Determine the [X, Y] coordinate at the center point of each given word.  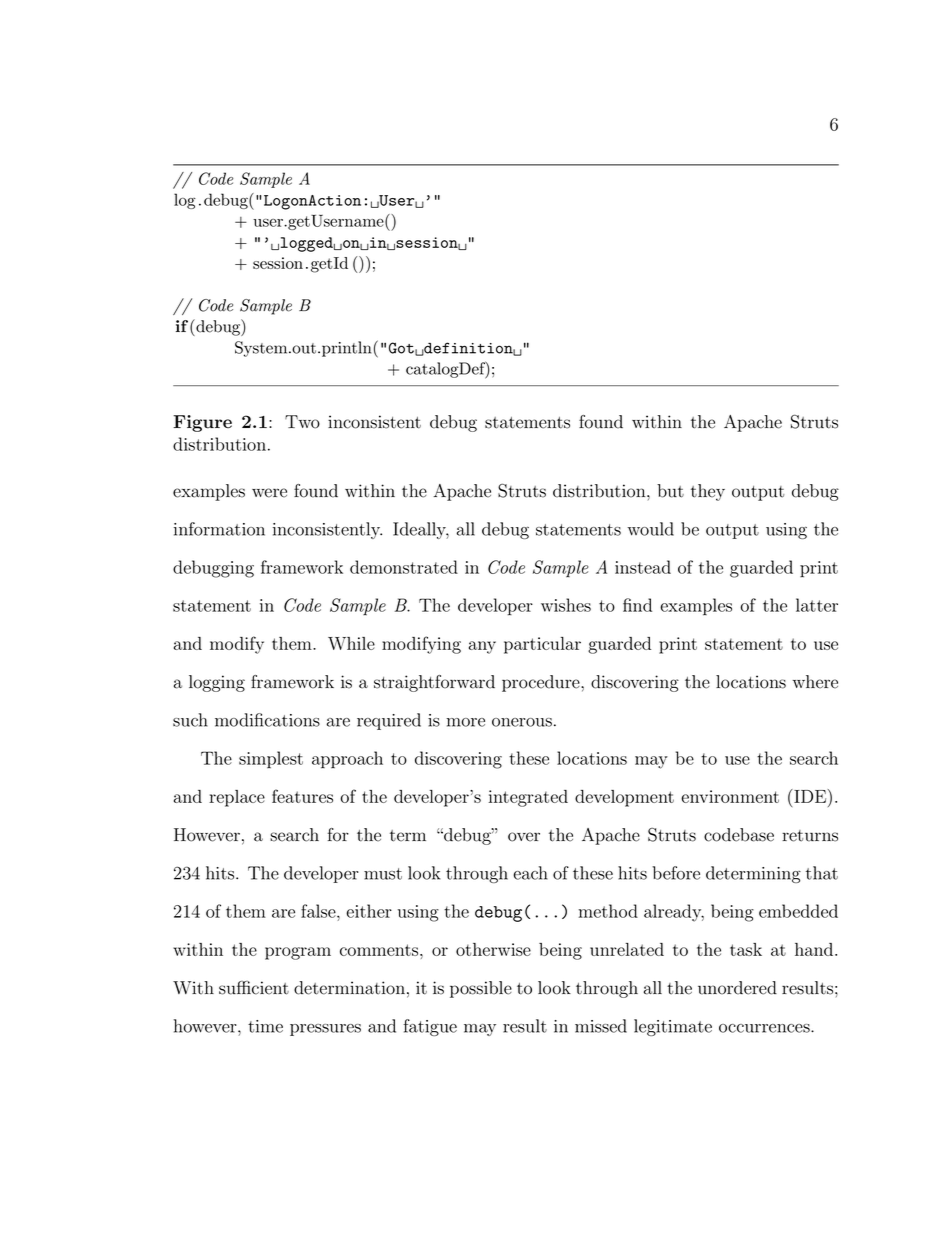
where [815, 682]
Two [302, 422]
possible [481, 989]
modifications [267, 720]
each [531, 873]
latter [817, 605]
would [650, 529]
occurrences [765, 1028]
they [708, 492]
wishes [566, 605]
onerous [522, 722]
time [265, 1026]
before [676, 873]
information [219, 529]
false [319, 911]
